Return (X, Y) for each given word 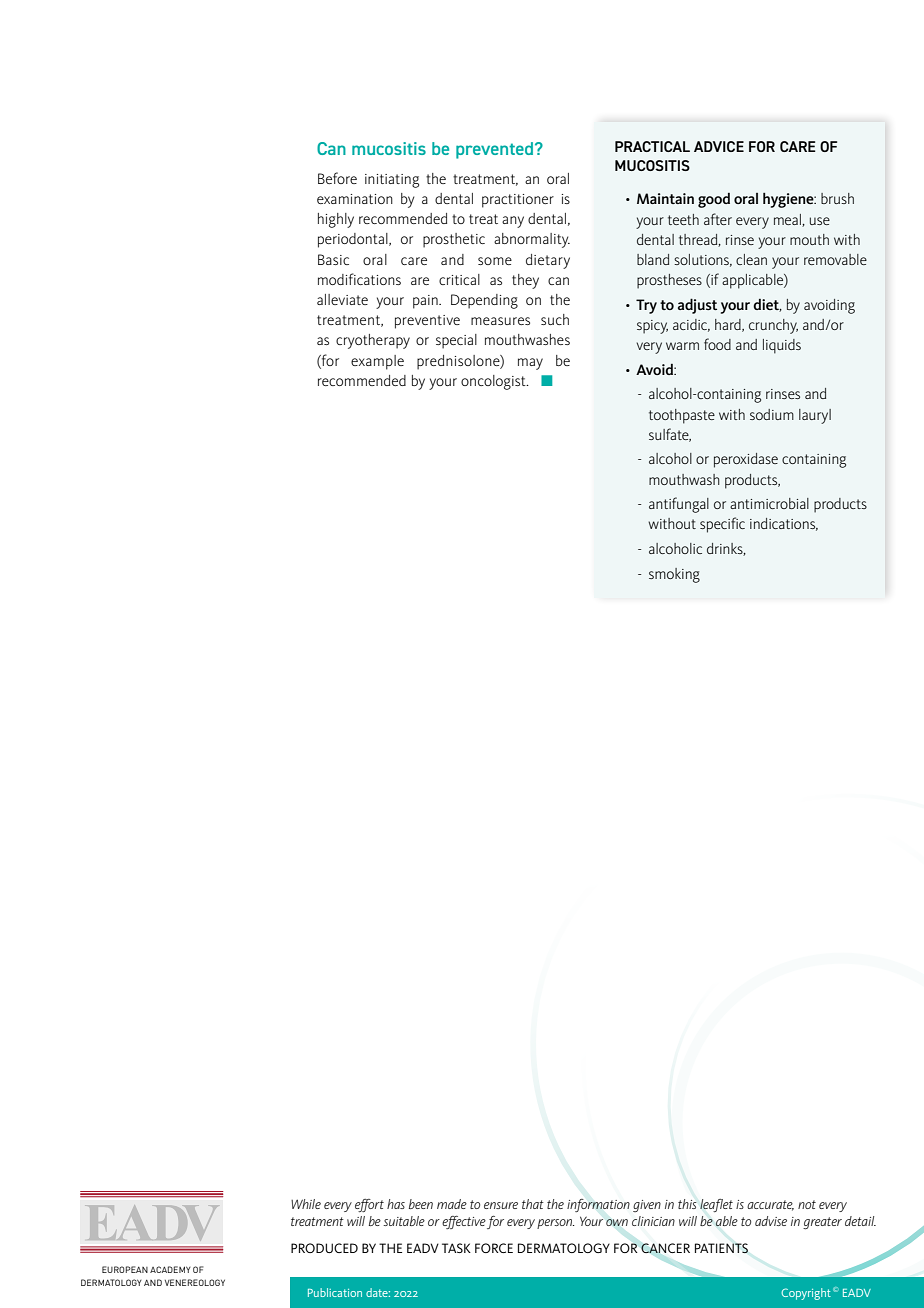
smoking (674, 575)
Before (337, 178)
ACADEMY (170, 1269)
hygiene (789, 200)
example (377, 362)
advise (771, 1221)
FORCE (494, 1248)
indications (784, 524)
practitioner (518, 201)
